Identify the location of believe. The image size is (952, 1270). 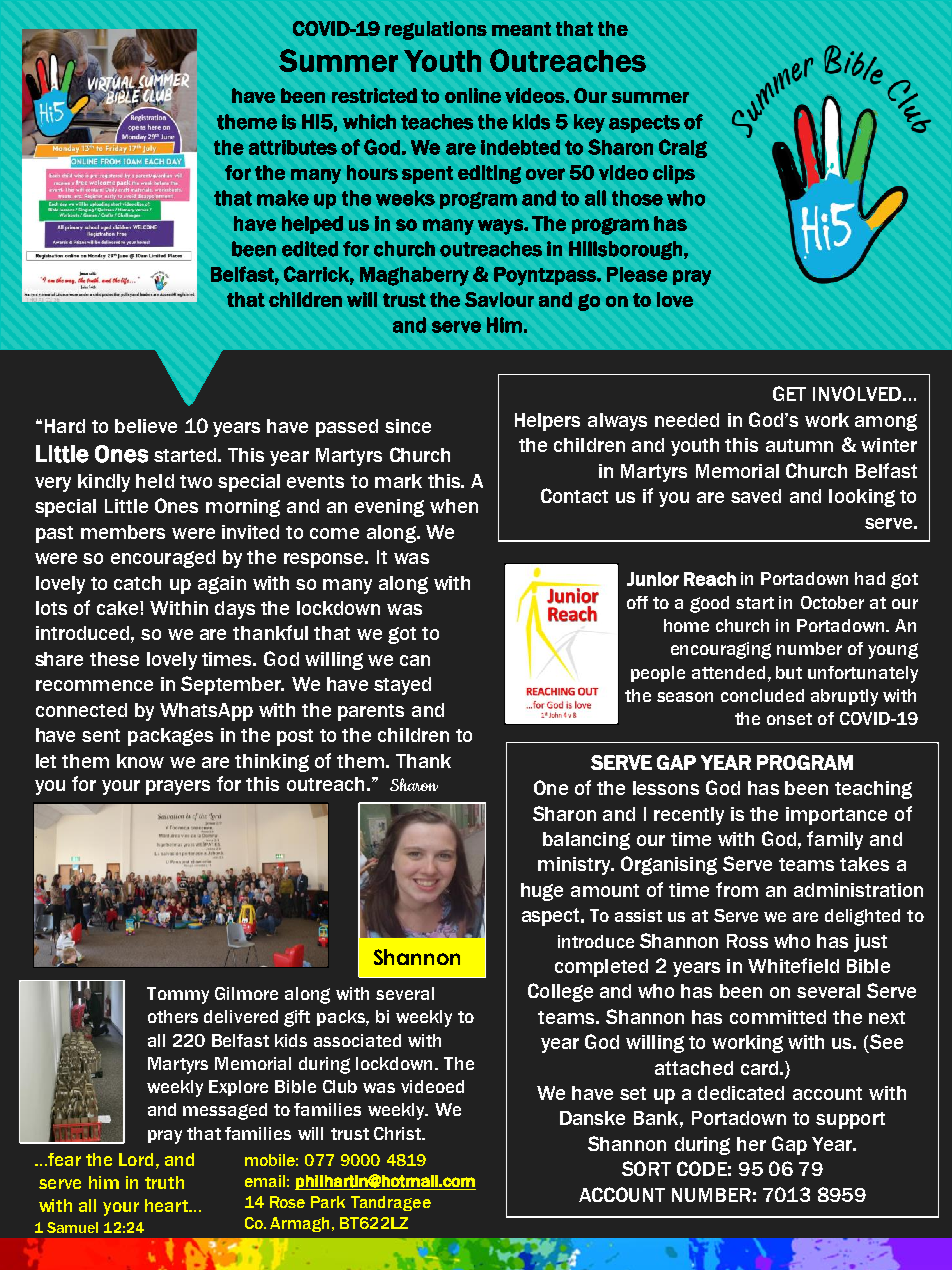
(146, 426).
